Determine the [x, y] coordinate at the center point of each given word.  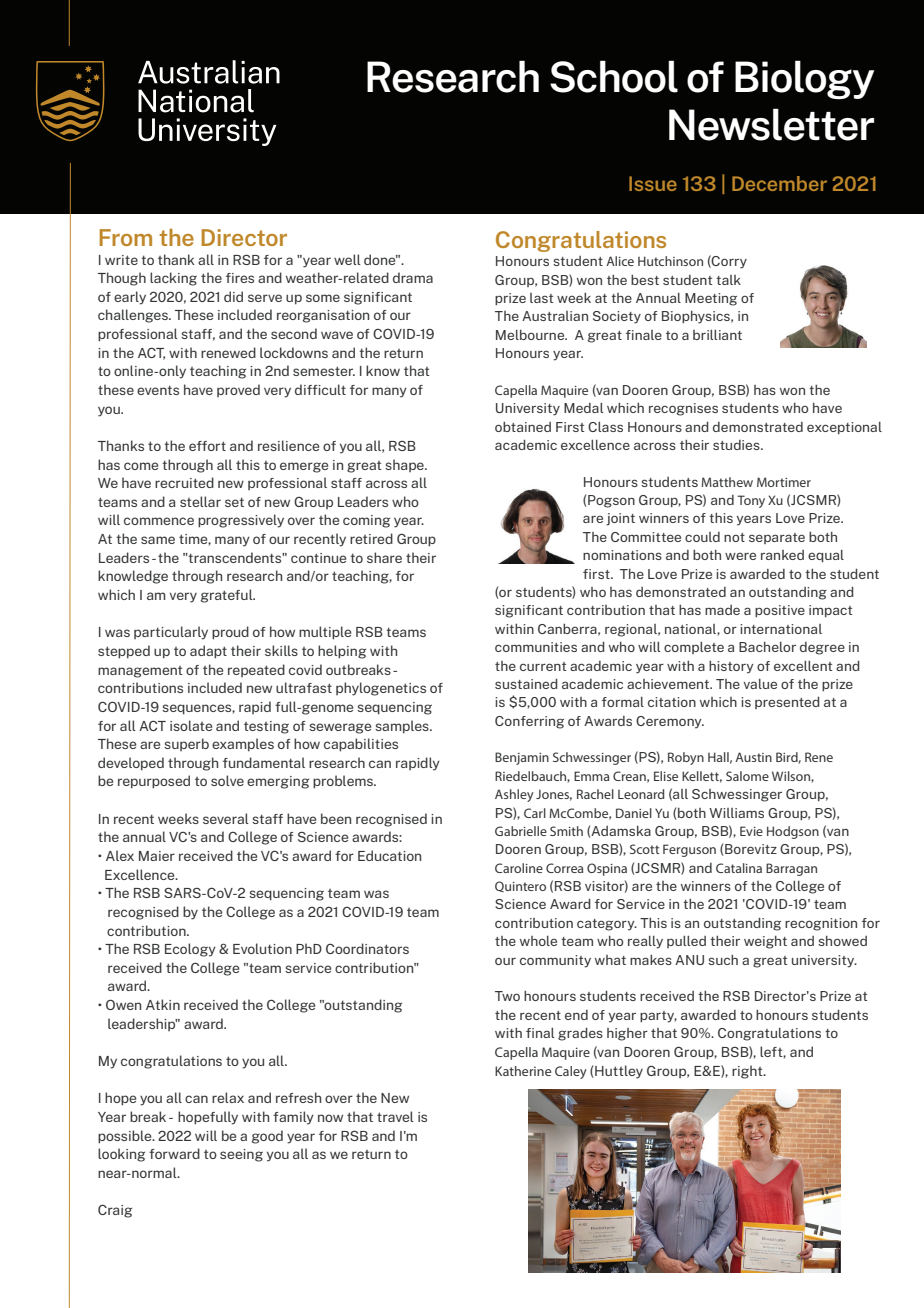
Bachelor [767, 647]
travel [395, 1116]
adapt [208, 652]
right [748, 1072]
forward [174, 1153]
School [614, 76]
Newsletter [771, 124]
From [126, 237]
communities [536, 647]
